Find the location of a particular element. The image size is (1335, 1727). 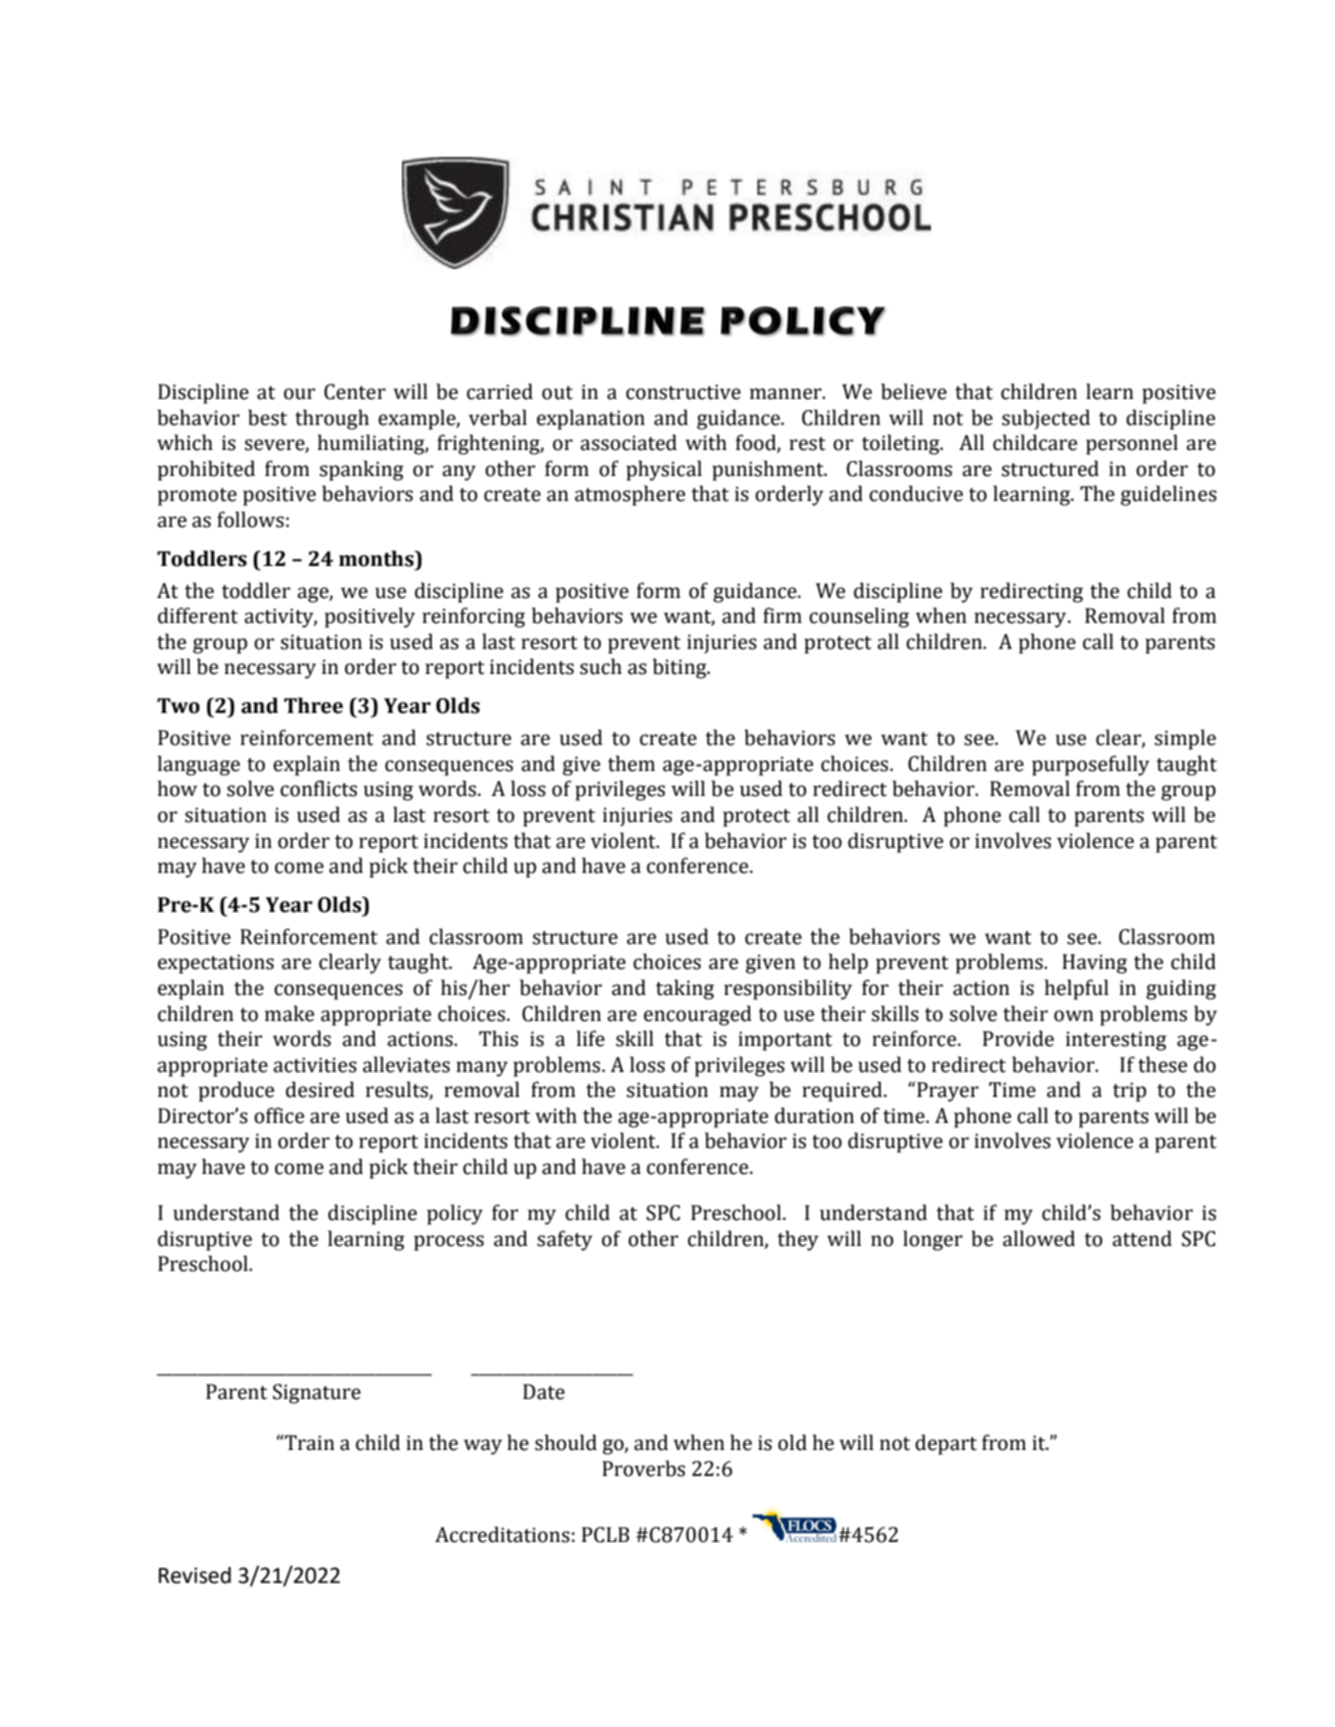

Having is located at coordinates (1094, 964).
